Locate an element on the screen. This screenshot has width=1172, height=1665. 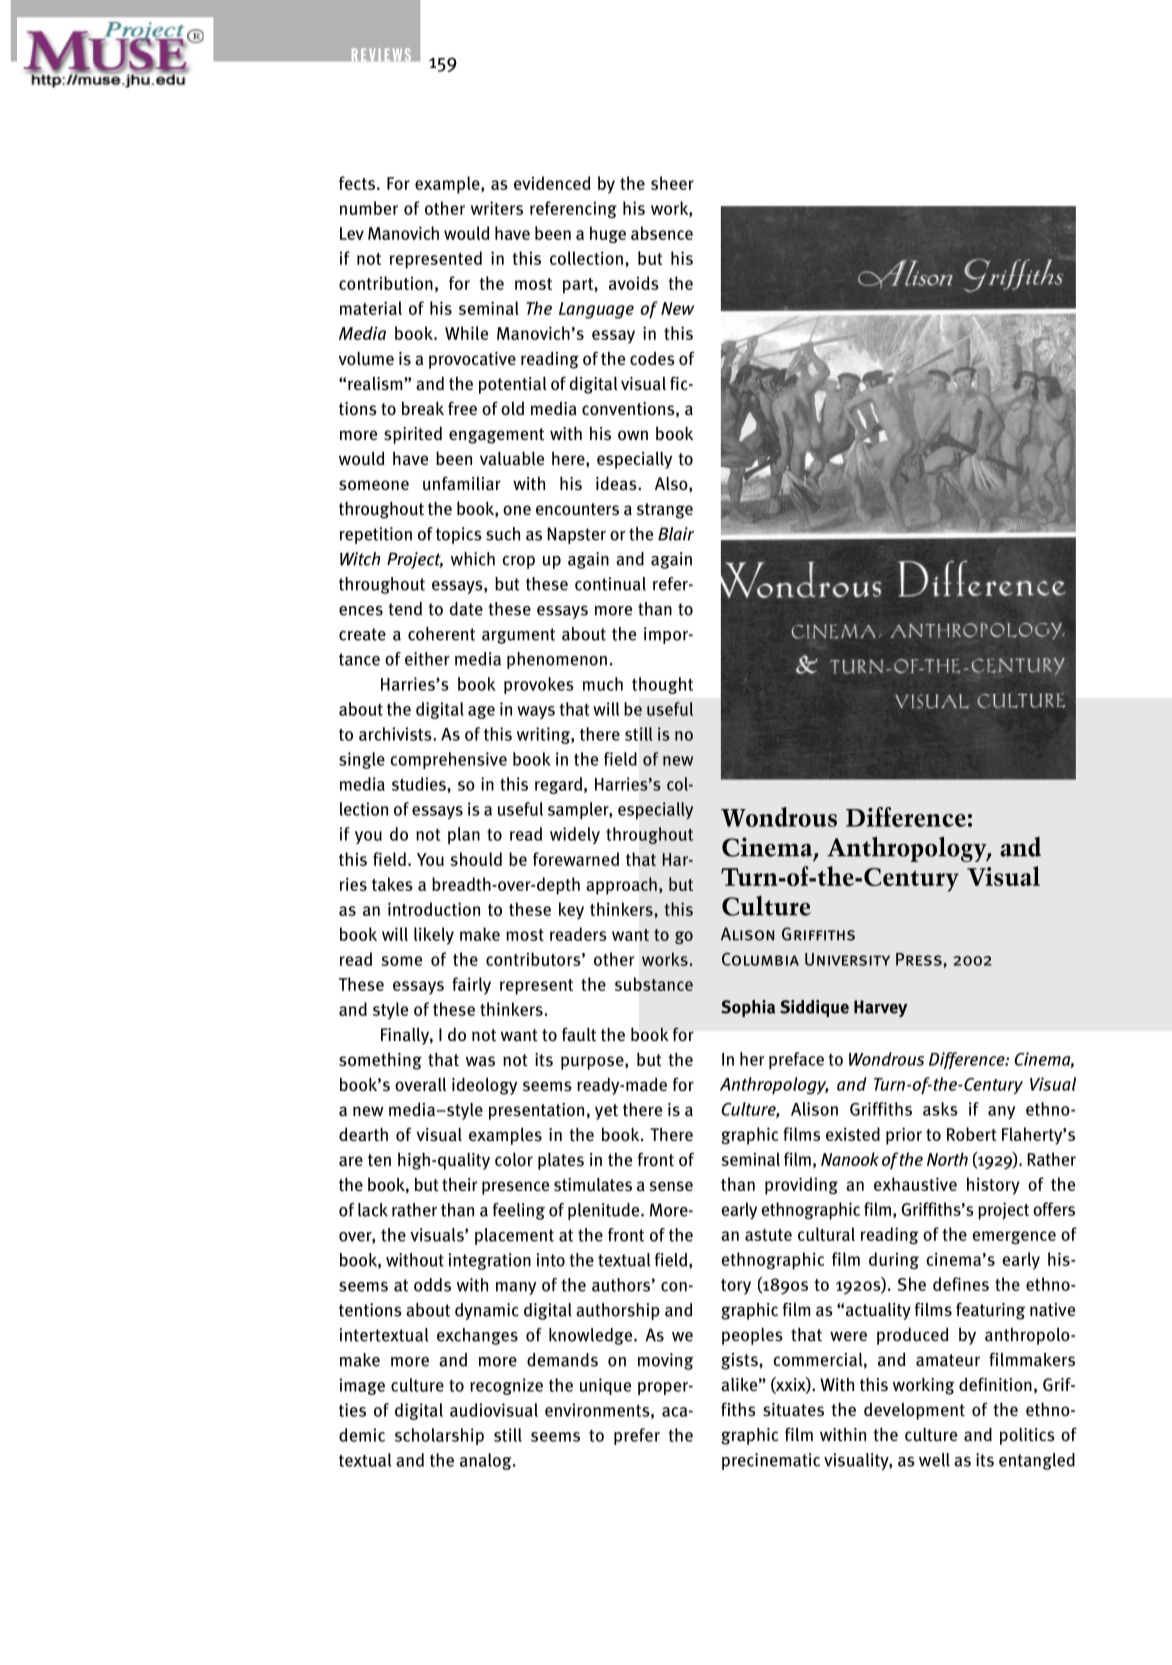
likely is located at coordinates (434, 936).
